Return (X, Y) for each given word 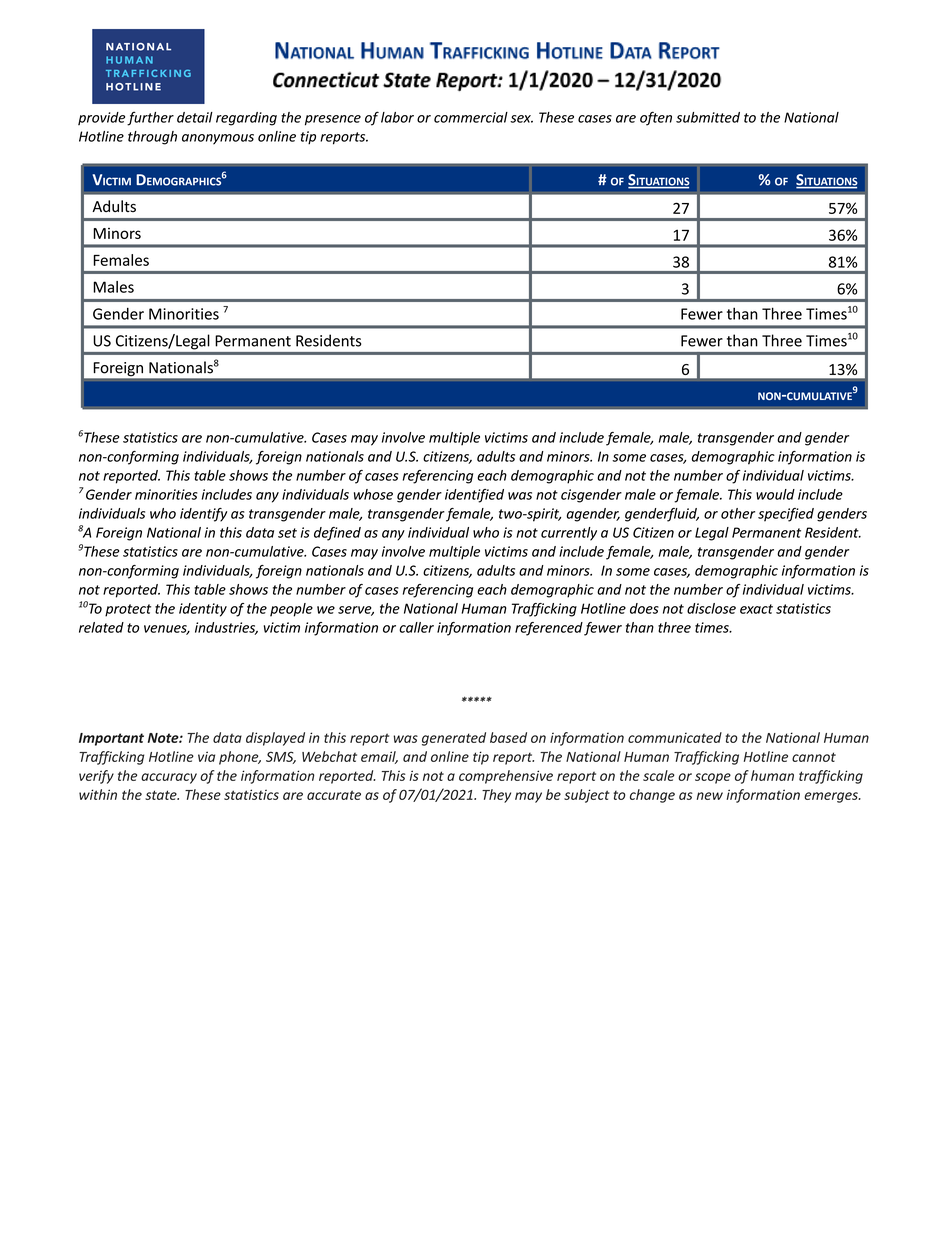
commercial (471, 117)
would (775, 494)
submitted (708, 117)
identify (203, 515)
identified (474, 496)
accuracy (169, 778)
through (152, 138)
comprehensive (506, 777)
